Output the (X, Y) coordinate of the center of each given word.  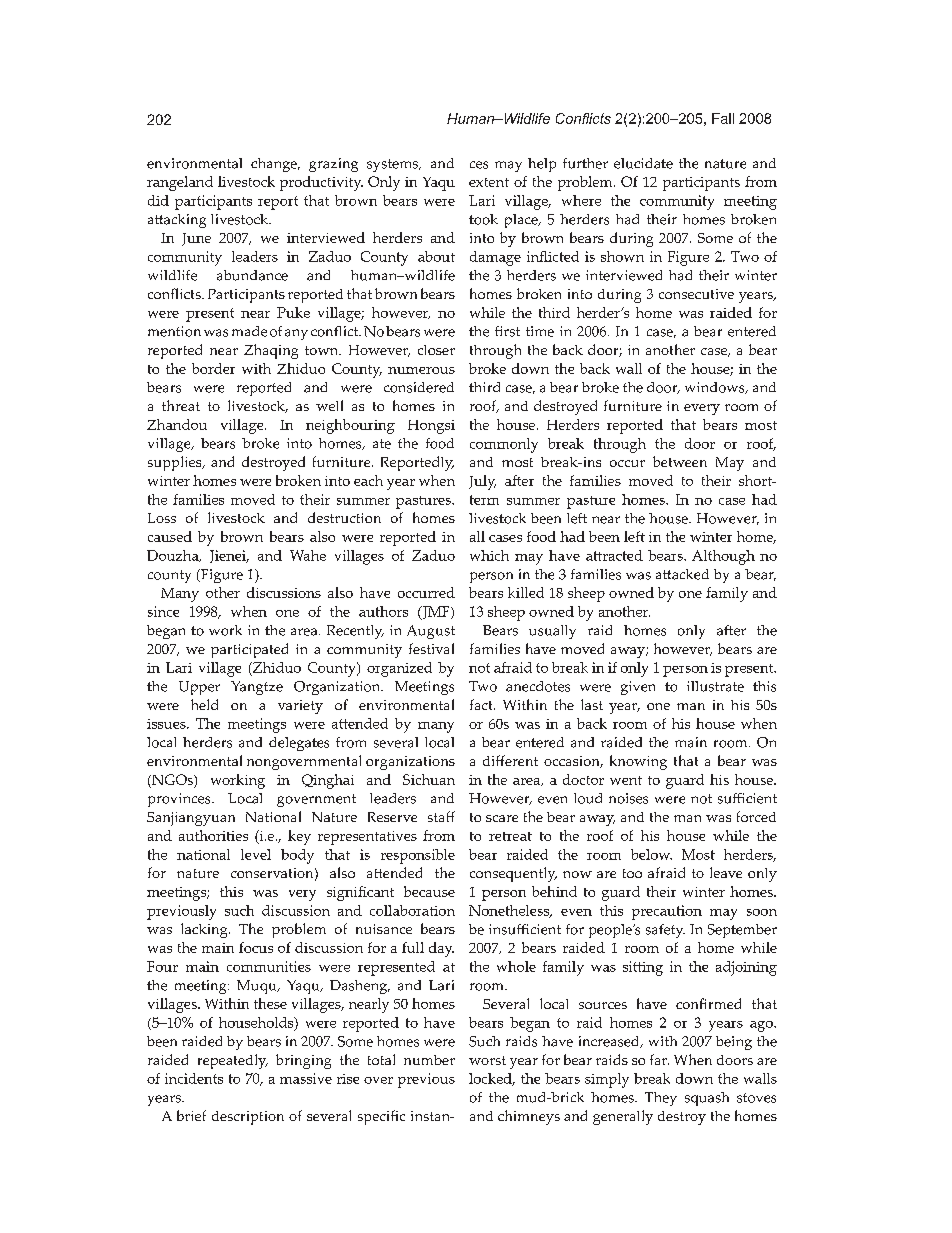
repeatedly (233, 1061)
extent (489, 182)
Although (723, 557)
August (431, 632)
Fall (723, 118)
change (275, 165)
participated (249, 650)
